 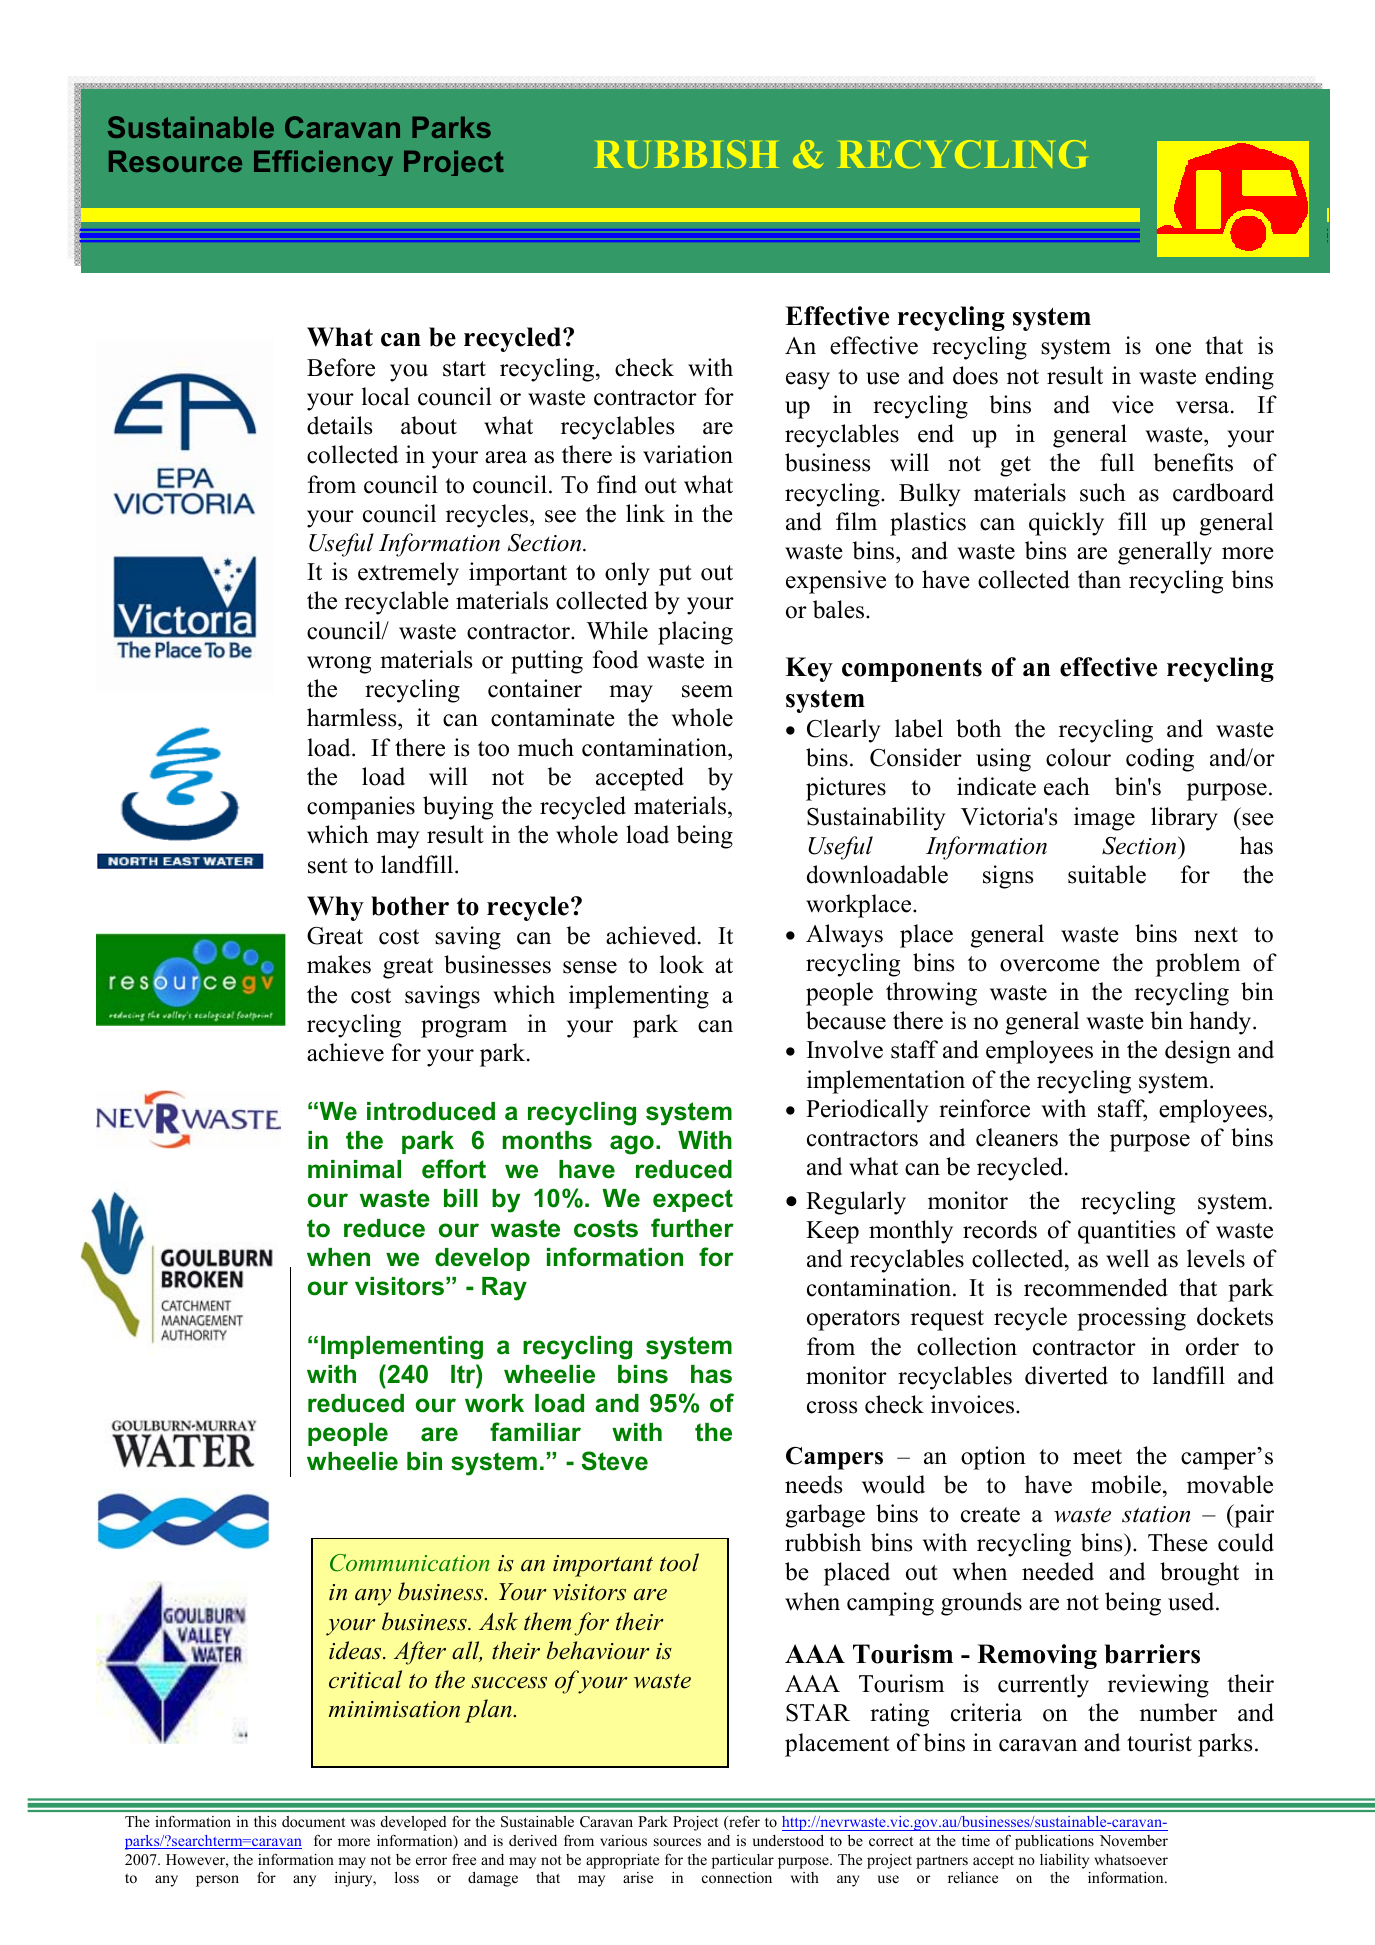 I want to click on ending, so click(x=1239, y=378).
